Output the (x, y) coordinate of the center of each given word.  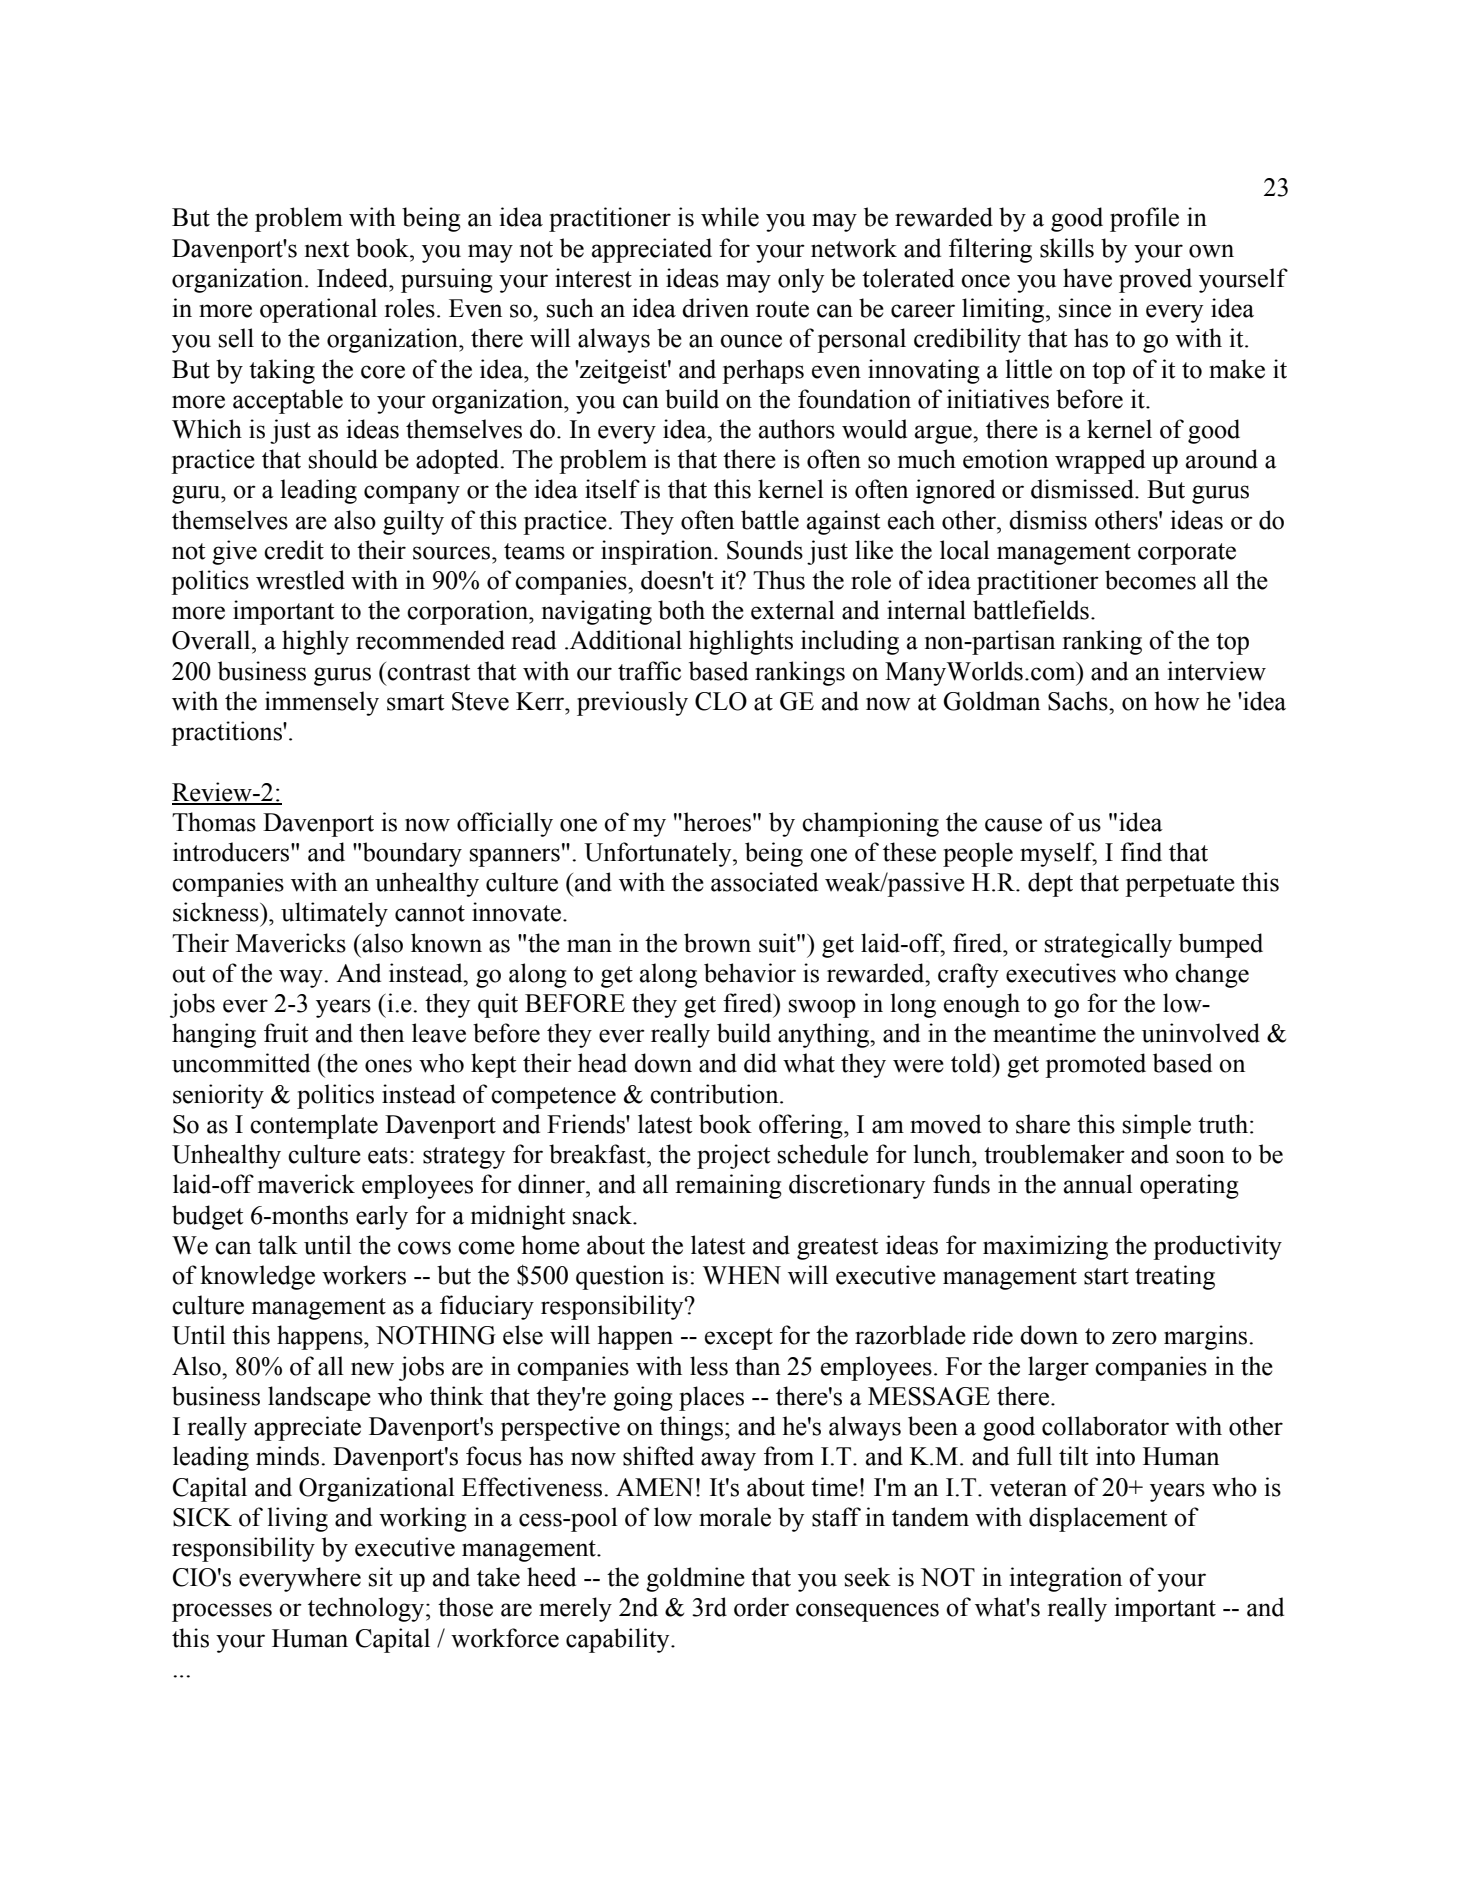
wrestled (300, 580)
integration (1066, 1579)
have (1087, 278)
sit (381, 1577)
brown (717, 943)
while (730, 217)
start (1106, 1276)
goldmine (695, 1579)
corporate (1187, 554)
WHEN (742, 1275)
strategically (1108, 945)
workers (364, 1275)
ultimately (334, 914)
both (681, 610)
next (327, 249)
